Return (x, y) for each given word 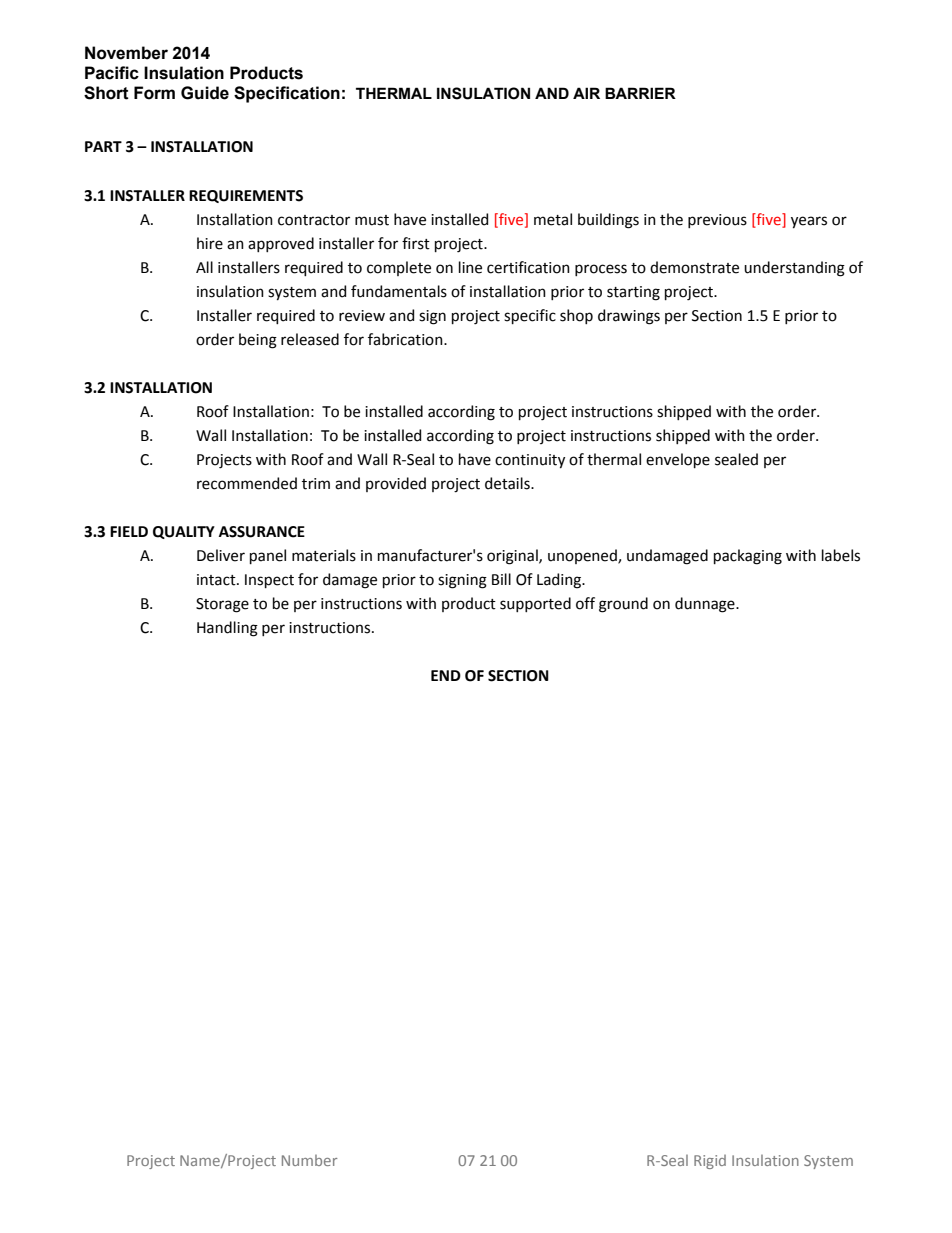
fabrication (406, 339)
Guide (205, 93)
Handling (227, 629)
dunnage (706, 605)
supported (535, 604)
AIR (586, 93)
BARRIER (640, 93)
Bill (501, 579)
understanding (794, 269)
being (258, 341)
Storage (222, 605)
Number (309, 1160)
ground (623, 605)
